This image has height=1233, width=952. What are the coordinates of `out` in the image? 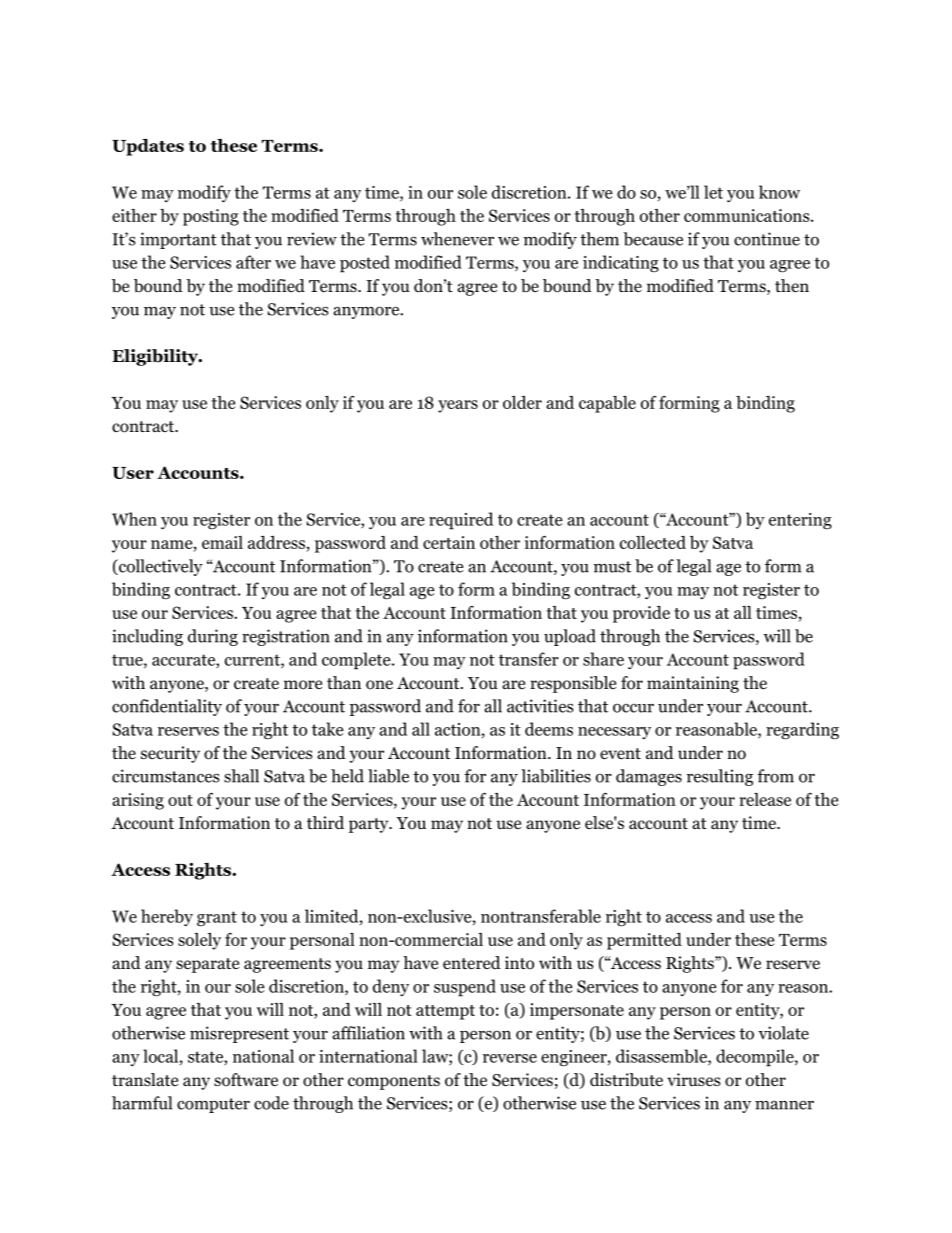 It's located at (180, 800).
